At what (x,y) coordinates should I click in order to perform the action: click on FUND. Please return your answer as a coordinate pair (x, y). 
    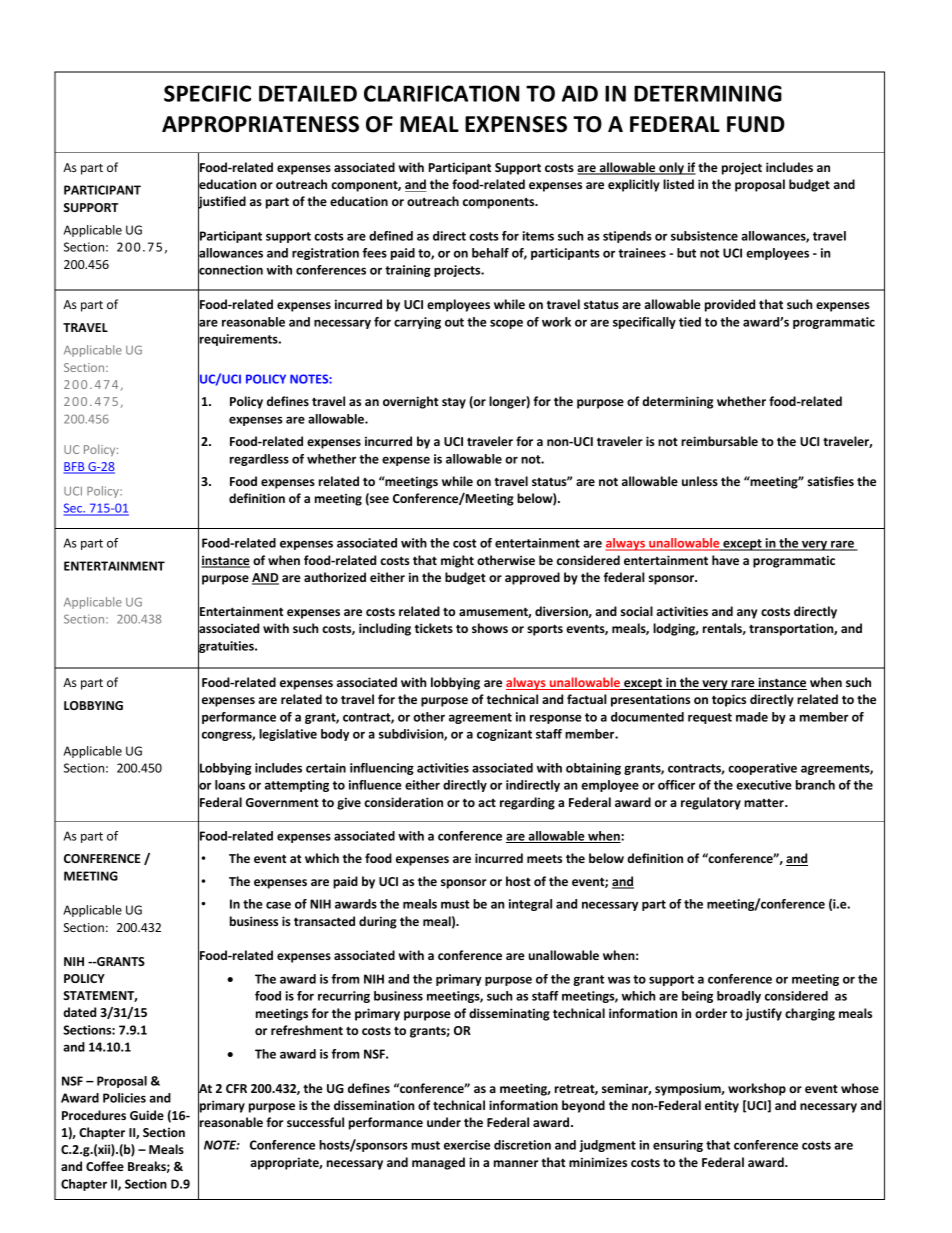
    Looking at the image, I should click on (756, 124).
